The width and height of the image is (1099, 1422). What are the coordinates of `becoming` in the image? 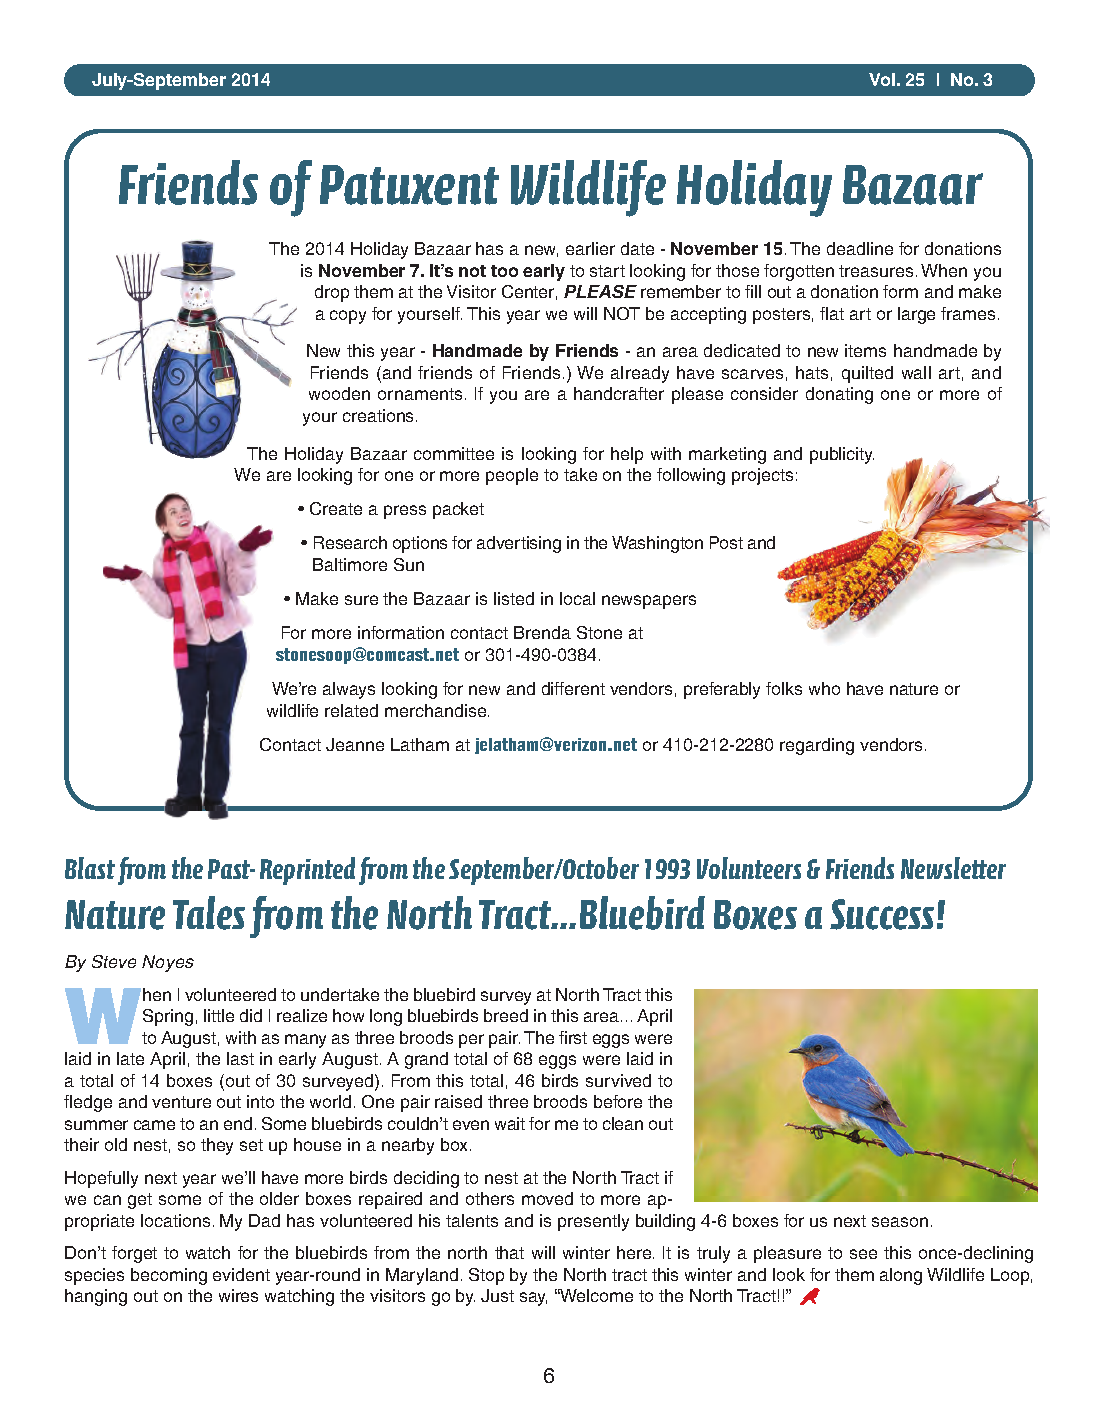 It's located at (169, 1276).
